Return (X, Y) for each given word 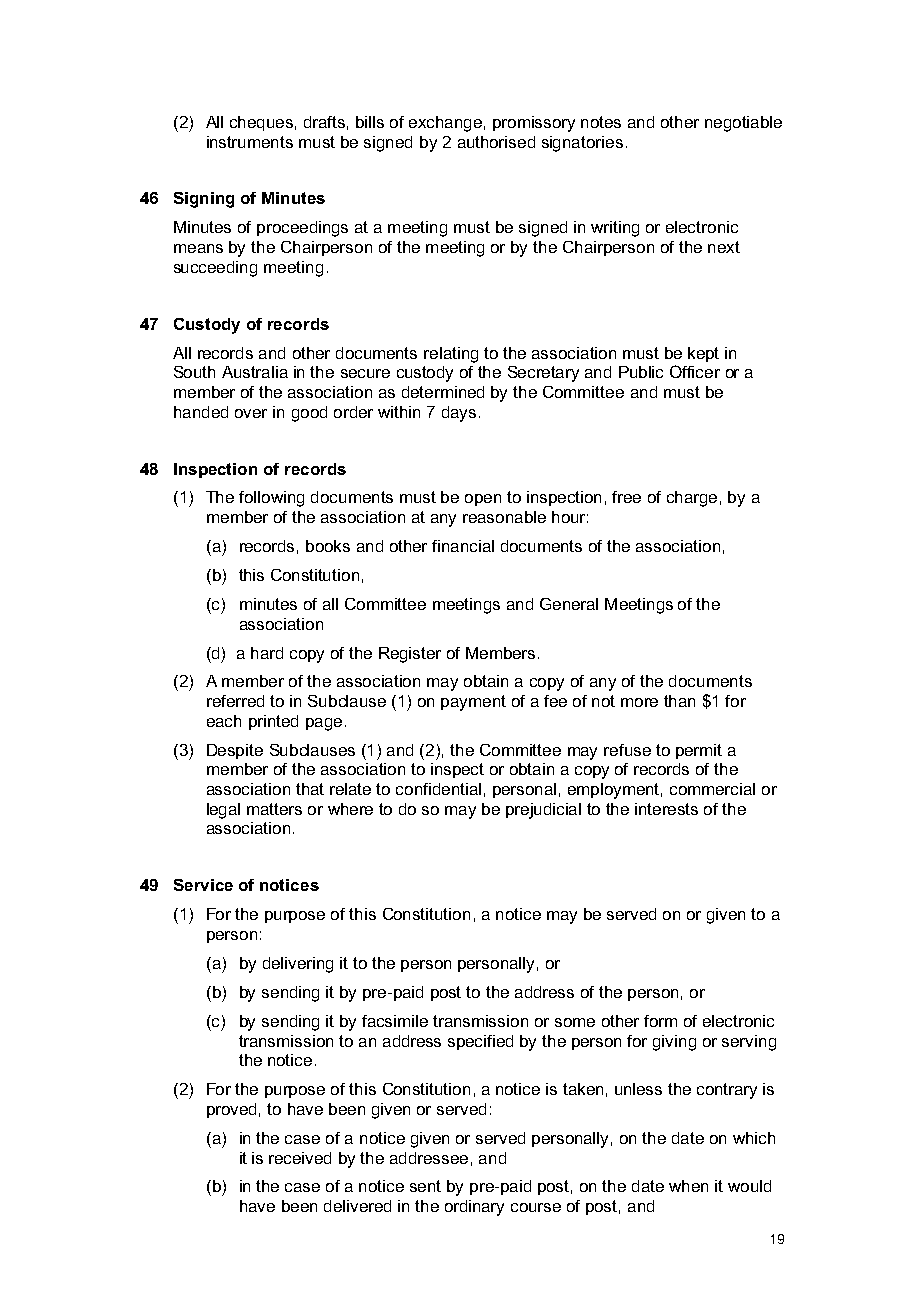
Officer (695, 371)
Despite (235, 751)
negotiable (743, 124)
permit (699, 751)
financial (463, 546)
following (271, 499)
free (626, 497)
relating (451, 355)
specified (480, 1042)
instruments (250, 142)
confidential (438, 789)
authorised (496, 142)
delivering (298, 965)
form (660, 1021)
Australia (255, 372)
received (300, 1158)
